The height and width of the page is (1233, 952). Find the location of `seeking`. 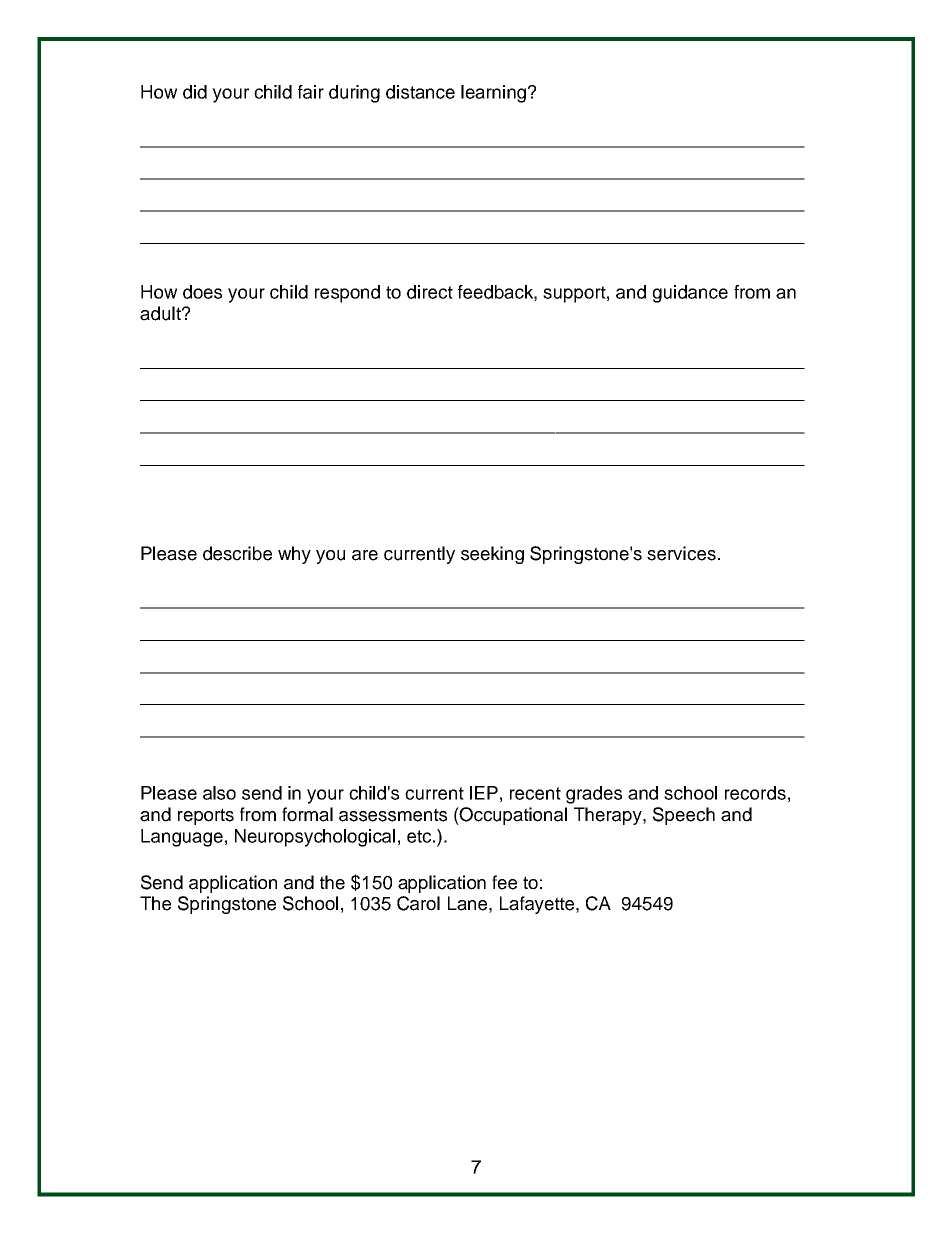

seeking is located at coordinates (492, 555).
